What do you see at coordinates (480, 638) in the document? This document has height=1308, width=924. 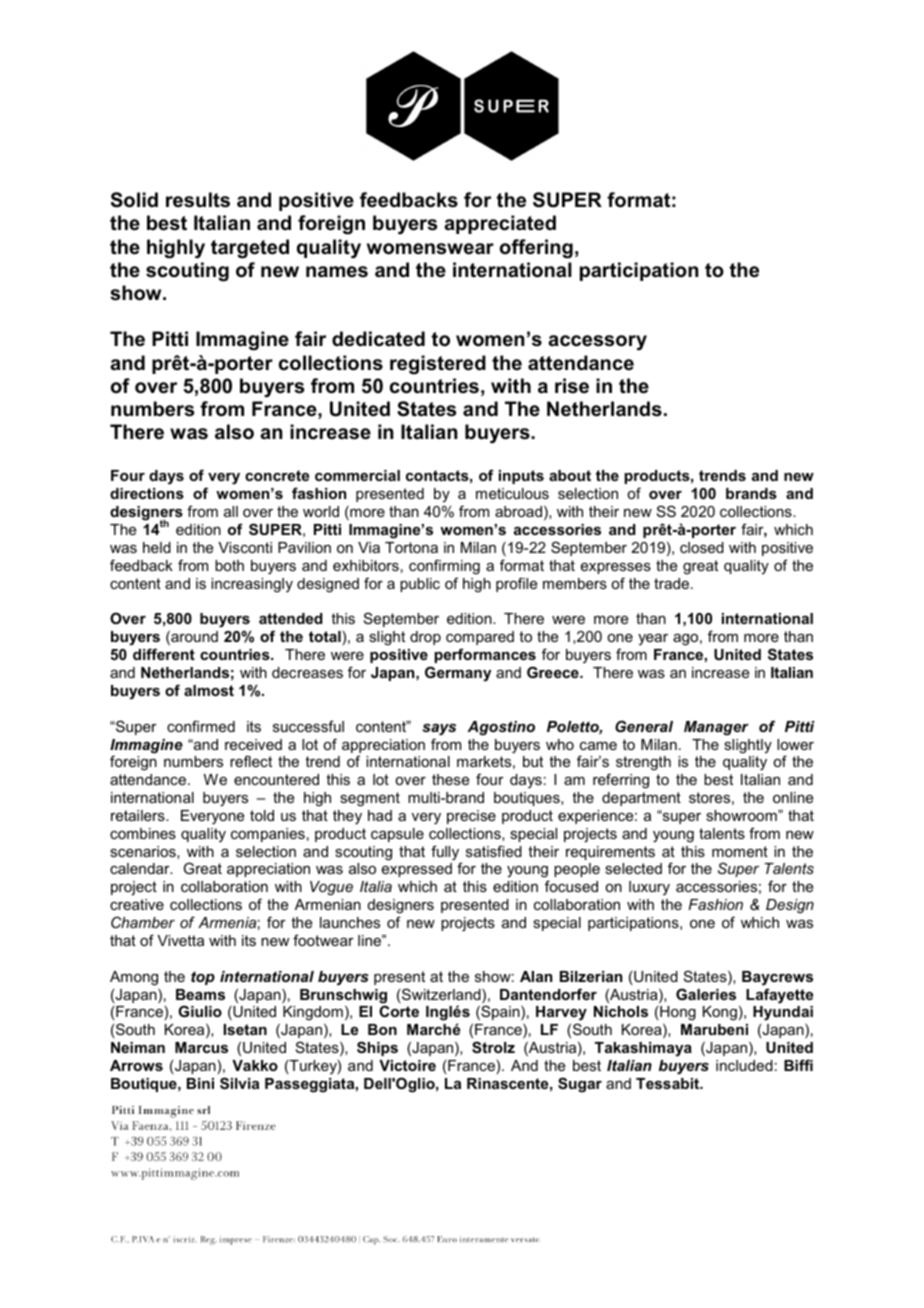 I see `compared` at bounding box center [480, 638].
